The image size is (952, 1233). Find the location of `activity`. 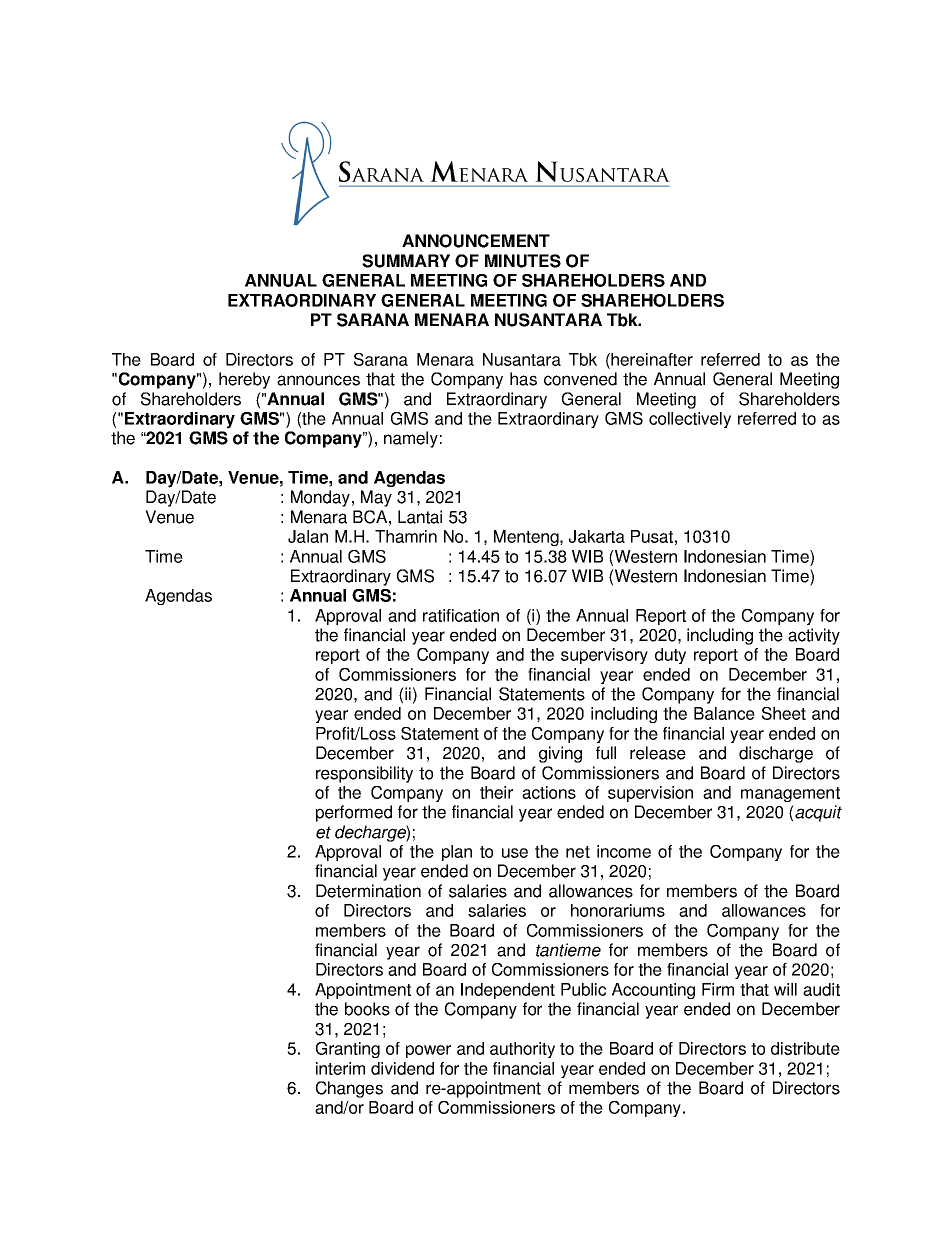

activity is located at coordinates (814, 636).
